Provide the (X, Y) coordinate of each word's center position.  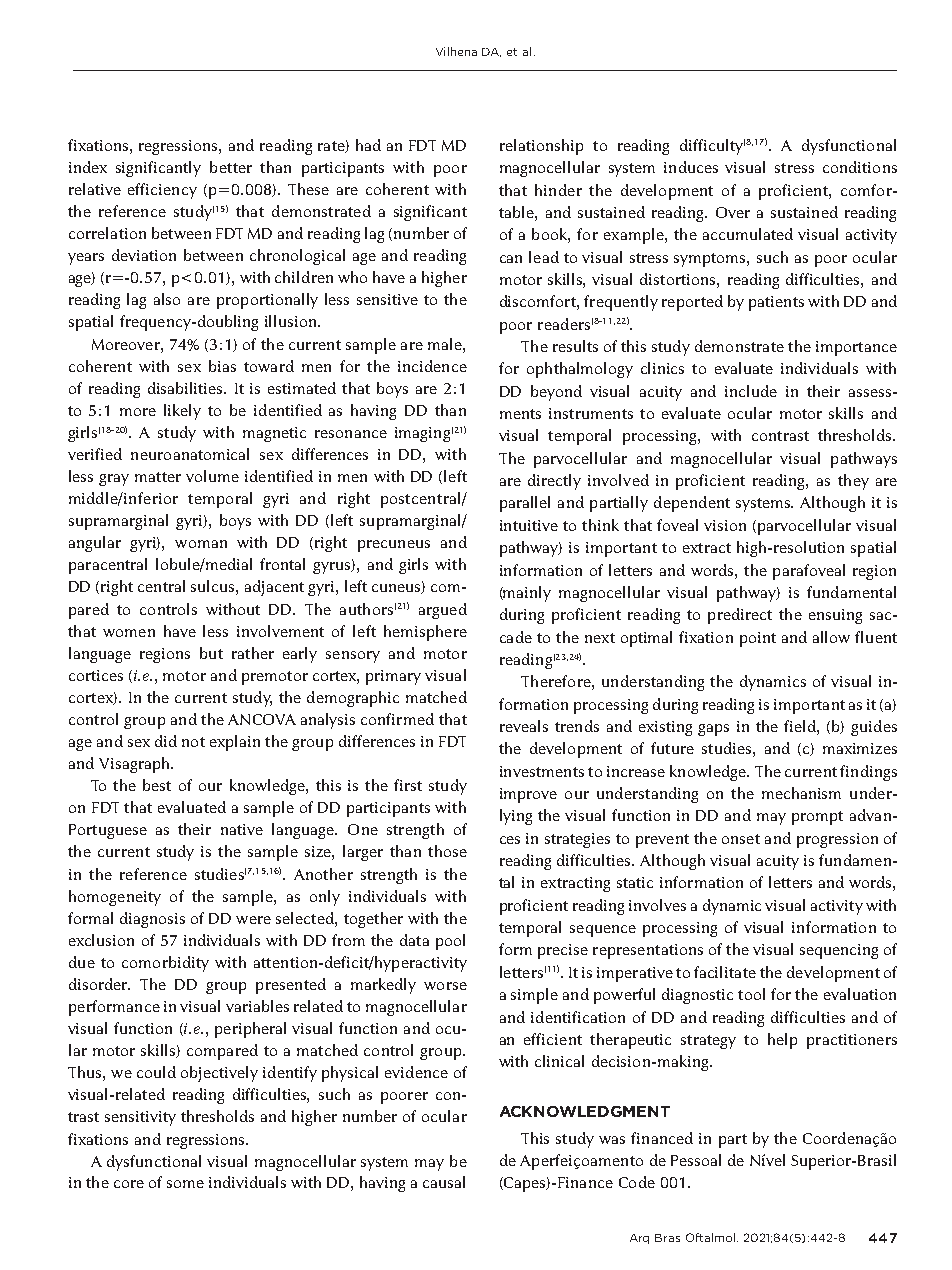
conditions (860, 167)
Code (637, 1182)
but (211, 653)
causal (444, 1182)
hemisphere (425, 633)
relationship (541, 147)
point (758, 639)
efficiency (162, 191)
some (185, 1184)
